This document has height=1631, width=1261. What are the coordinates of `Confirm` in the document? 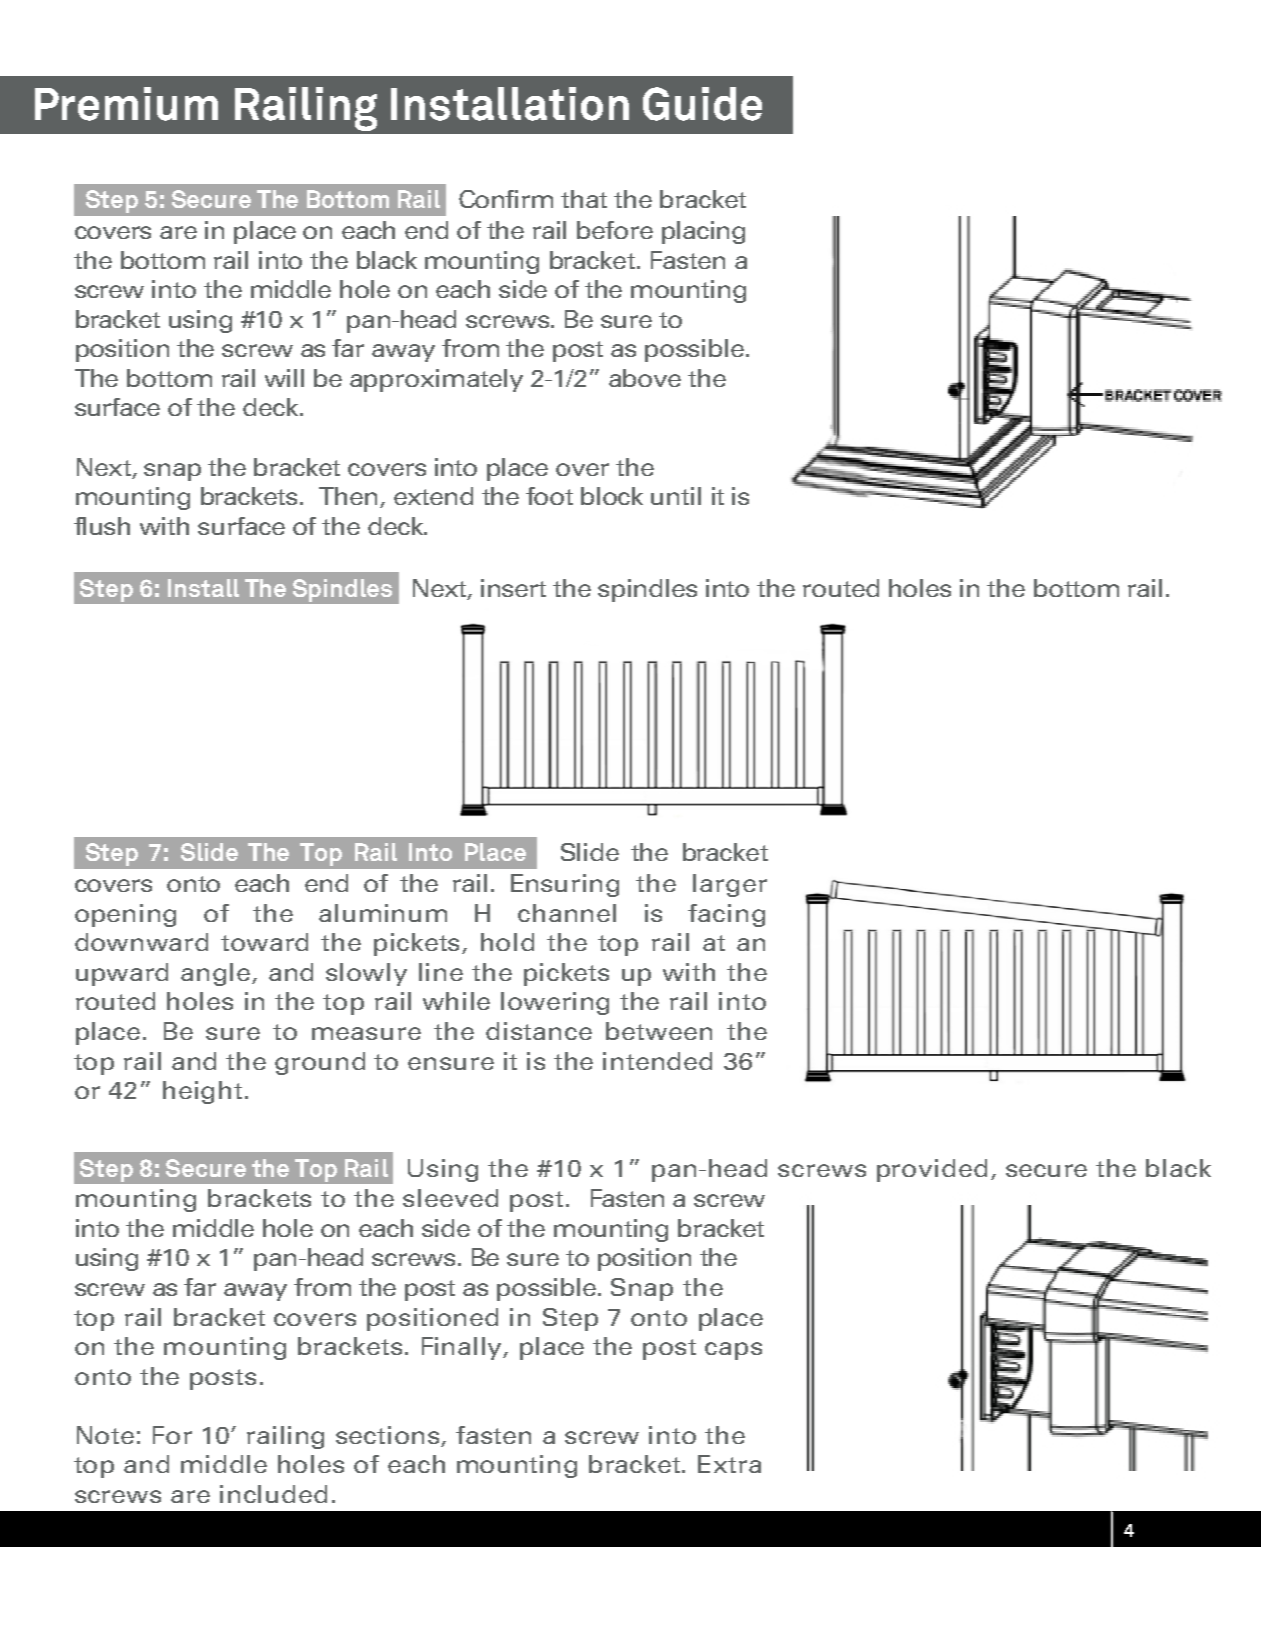 It's located at (506, 199).
